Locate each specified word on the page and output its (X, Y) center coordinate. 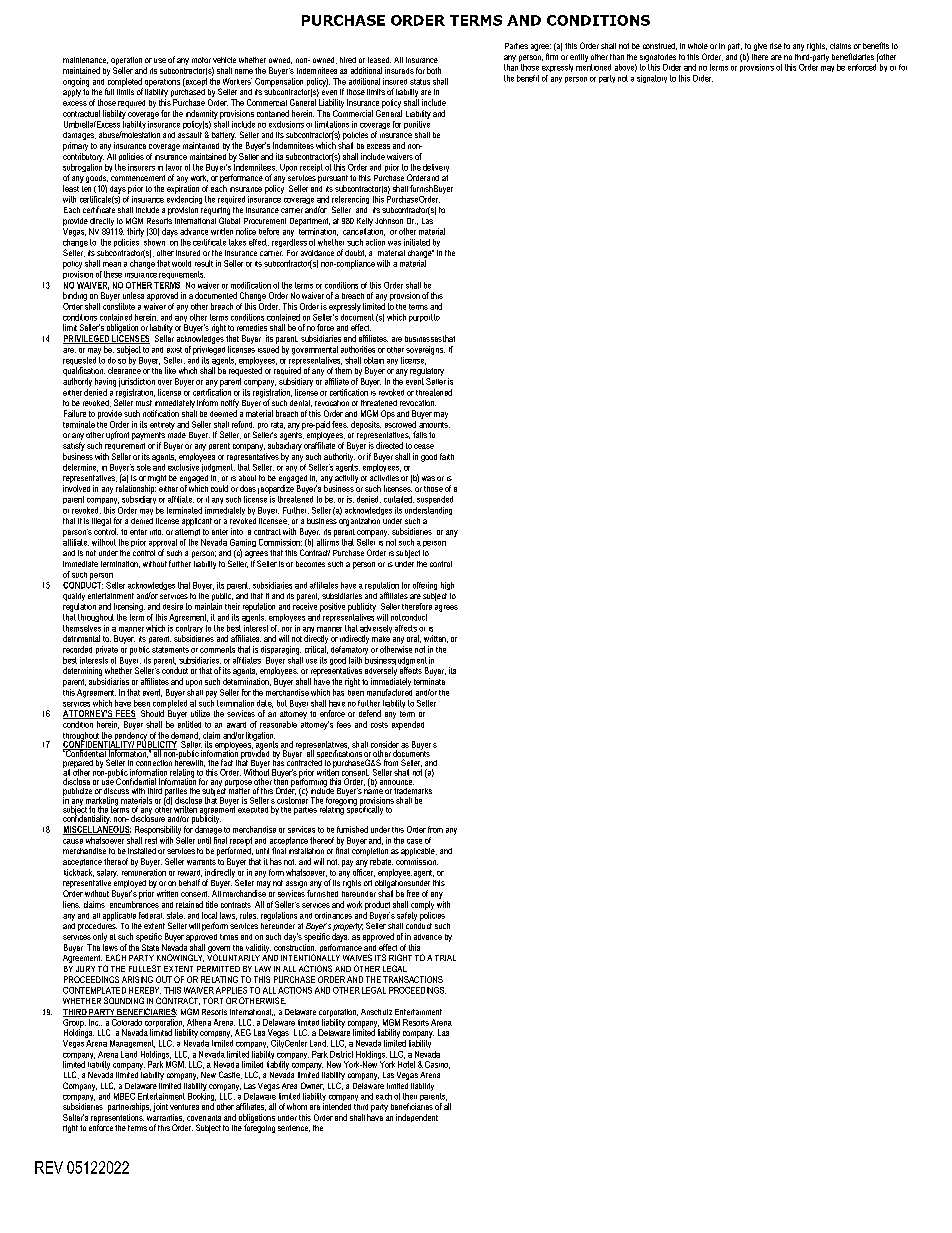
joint (160, 1107)
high (447, 586)
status (420, 82)
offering (425, 586)
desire (173, 606)
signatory (652, 79)
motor (201, 60)
